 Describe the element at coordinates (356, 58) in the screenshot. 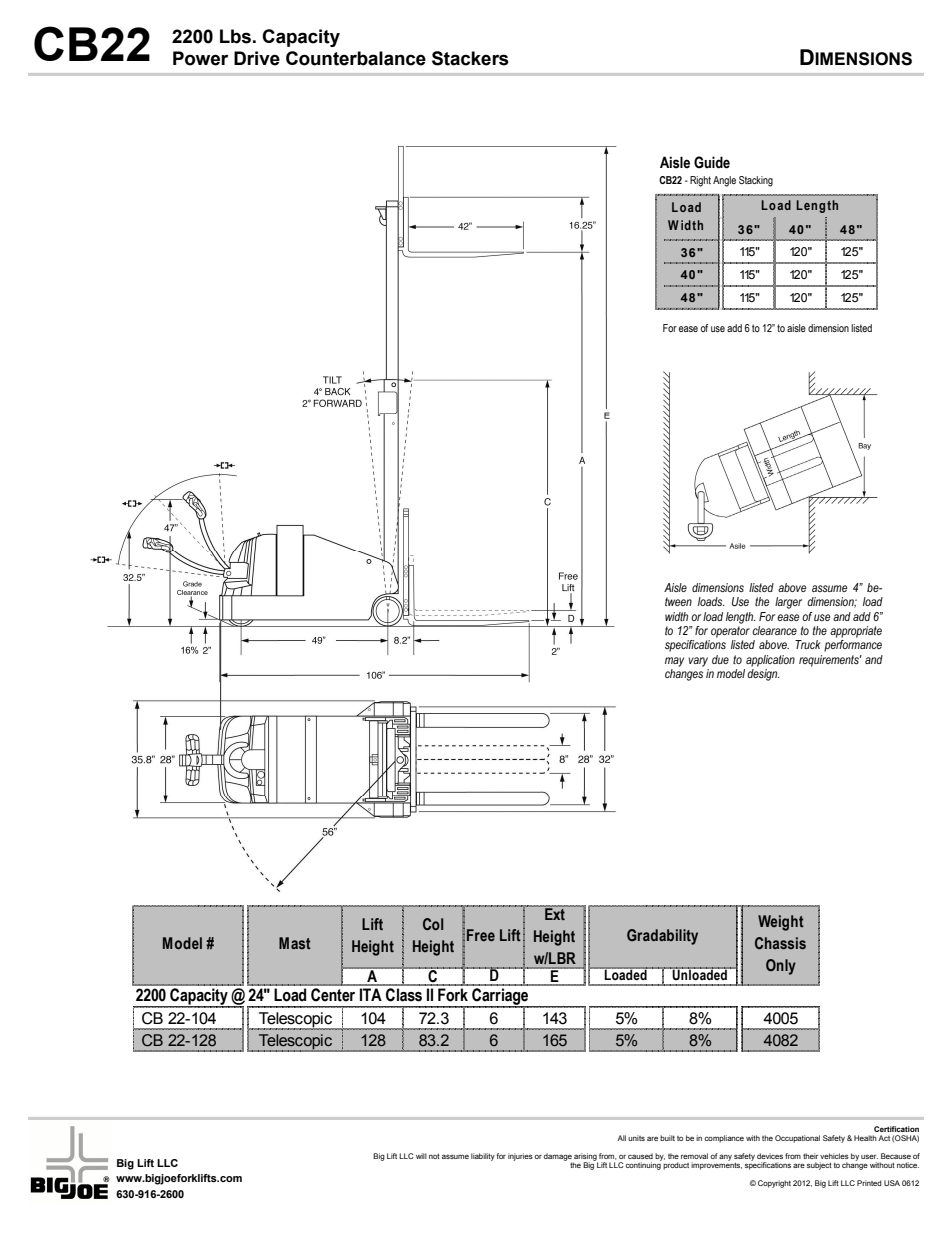

I see `Counterbalance` at that location.
